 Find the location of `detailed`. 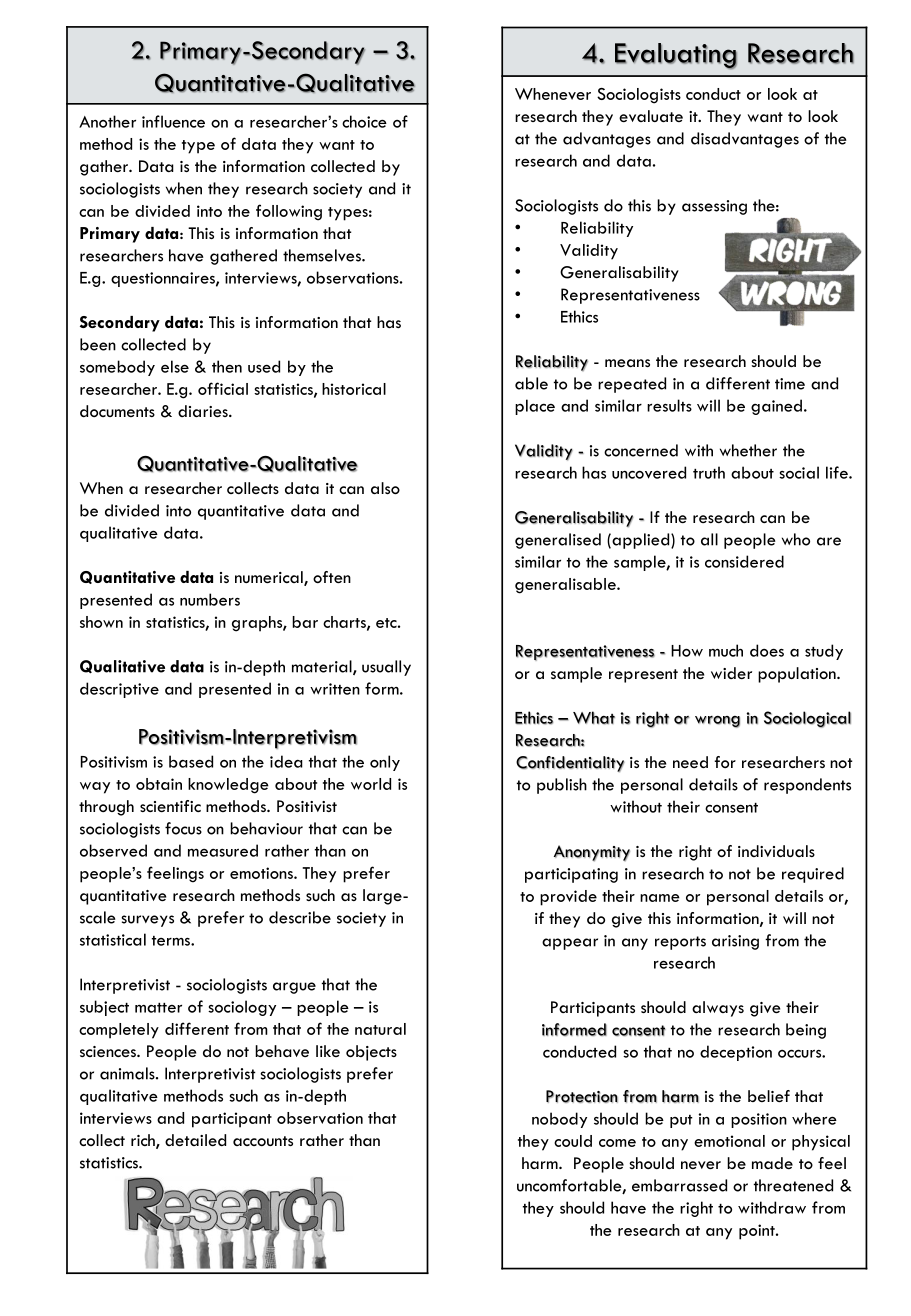

detailed is located at coordinates (195, 1140).
